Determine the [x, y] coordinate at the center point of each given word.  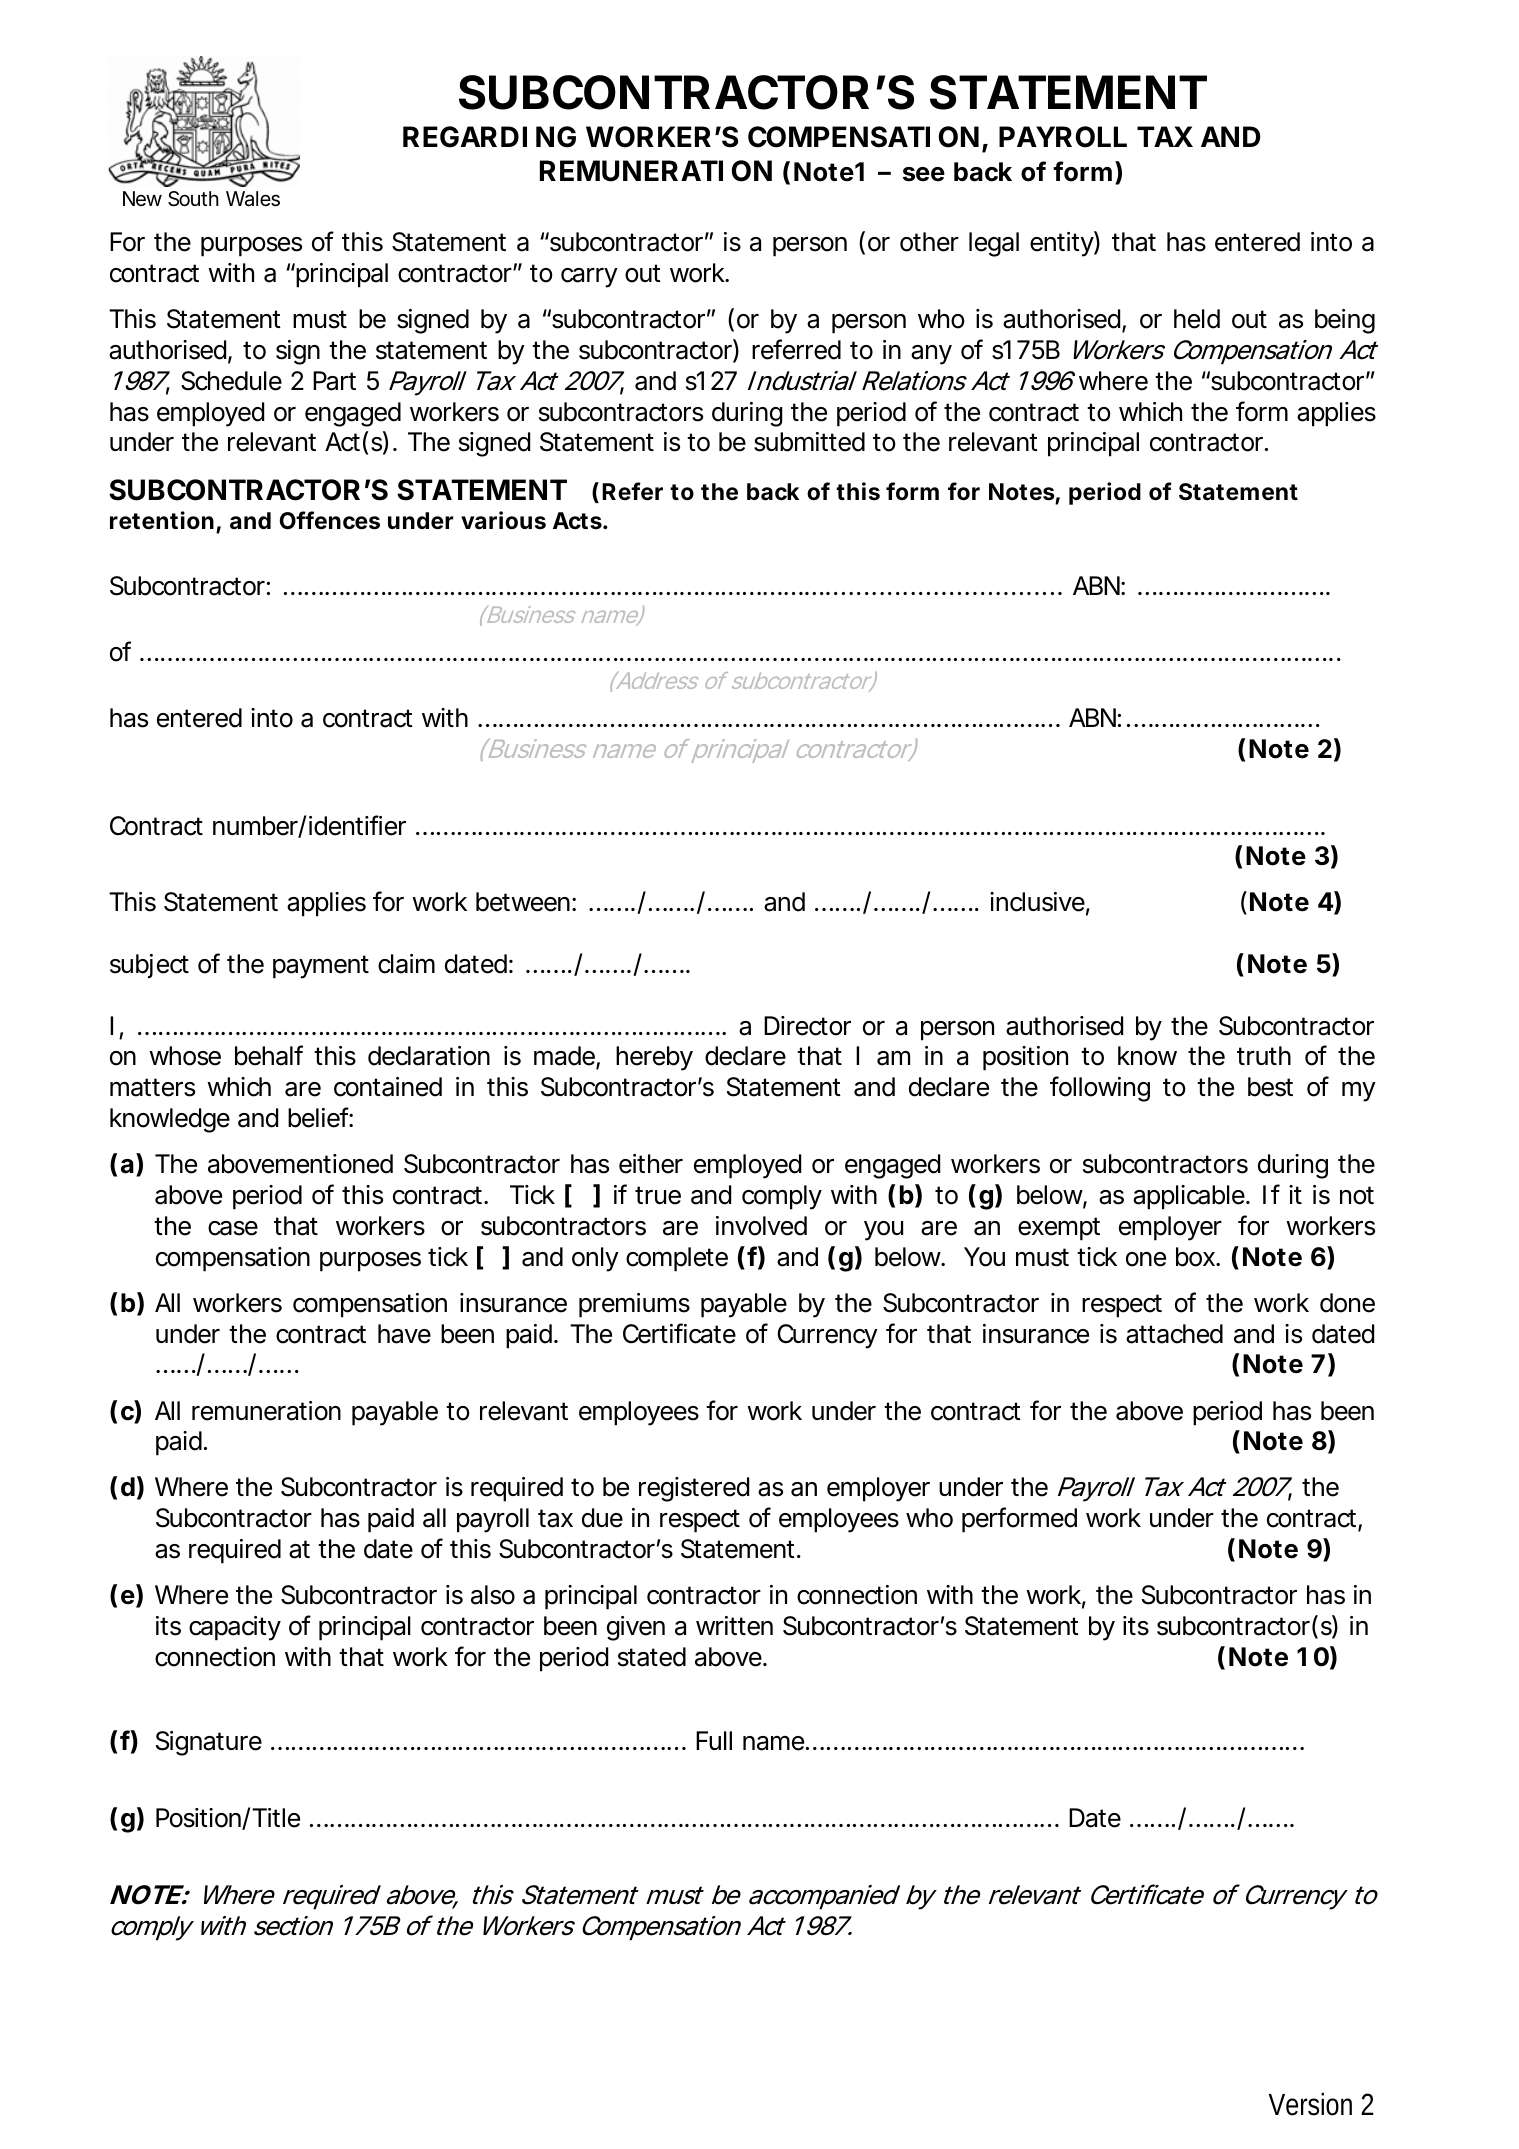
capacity [235, 1628]
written [734, 1626]
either [651, 1164]
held [1197, 319]
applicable [1190, 1197]
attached [1174, 1334]
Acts [578, 521]
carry [589, 278]
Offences [330, 520]
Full [714, 1740]
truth [1264, 1055]
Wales [253, 199]
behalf [269, 1055]
